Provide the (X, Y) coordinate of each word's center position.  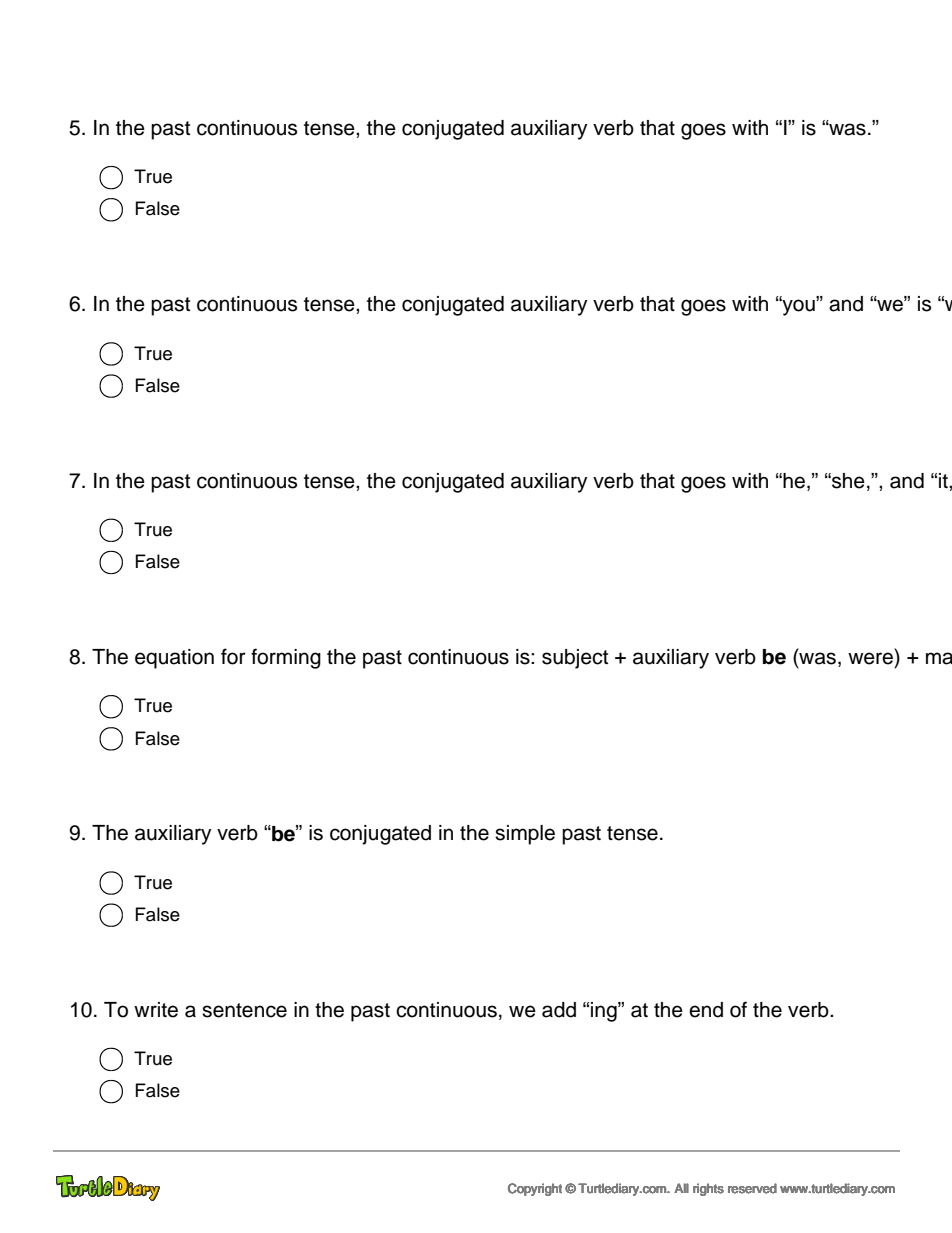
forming (286, 658)
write (156, 1010)
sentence (244, 1010)
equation (174, 659)
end (706, 1010)
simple (525, 835)
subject (575, 659)
